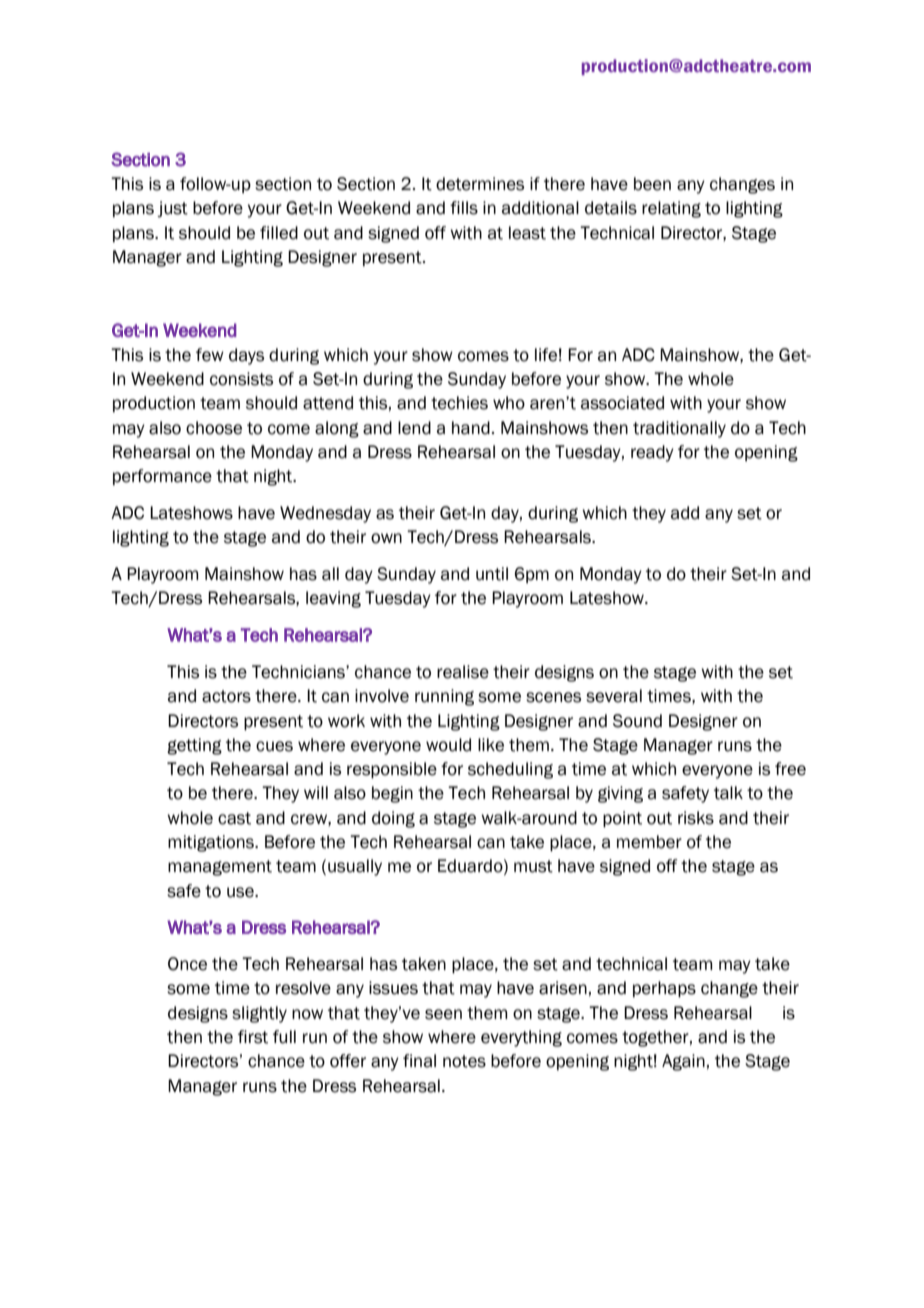 This page has width=924, height=1308. Describe the element at coordinates (679, 429) in the page. I see `traditionally` at that location.
